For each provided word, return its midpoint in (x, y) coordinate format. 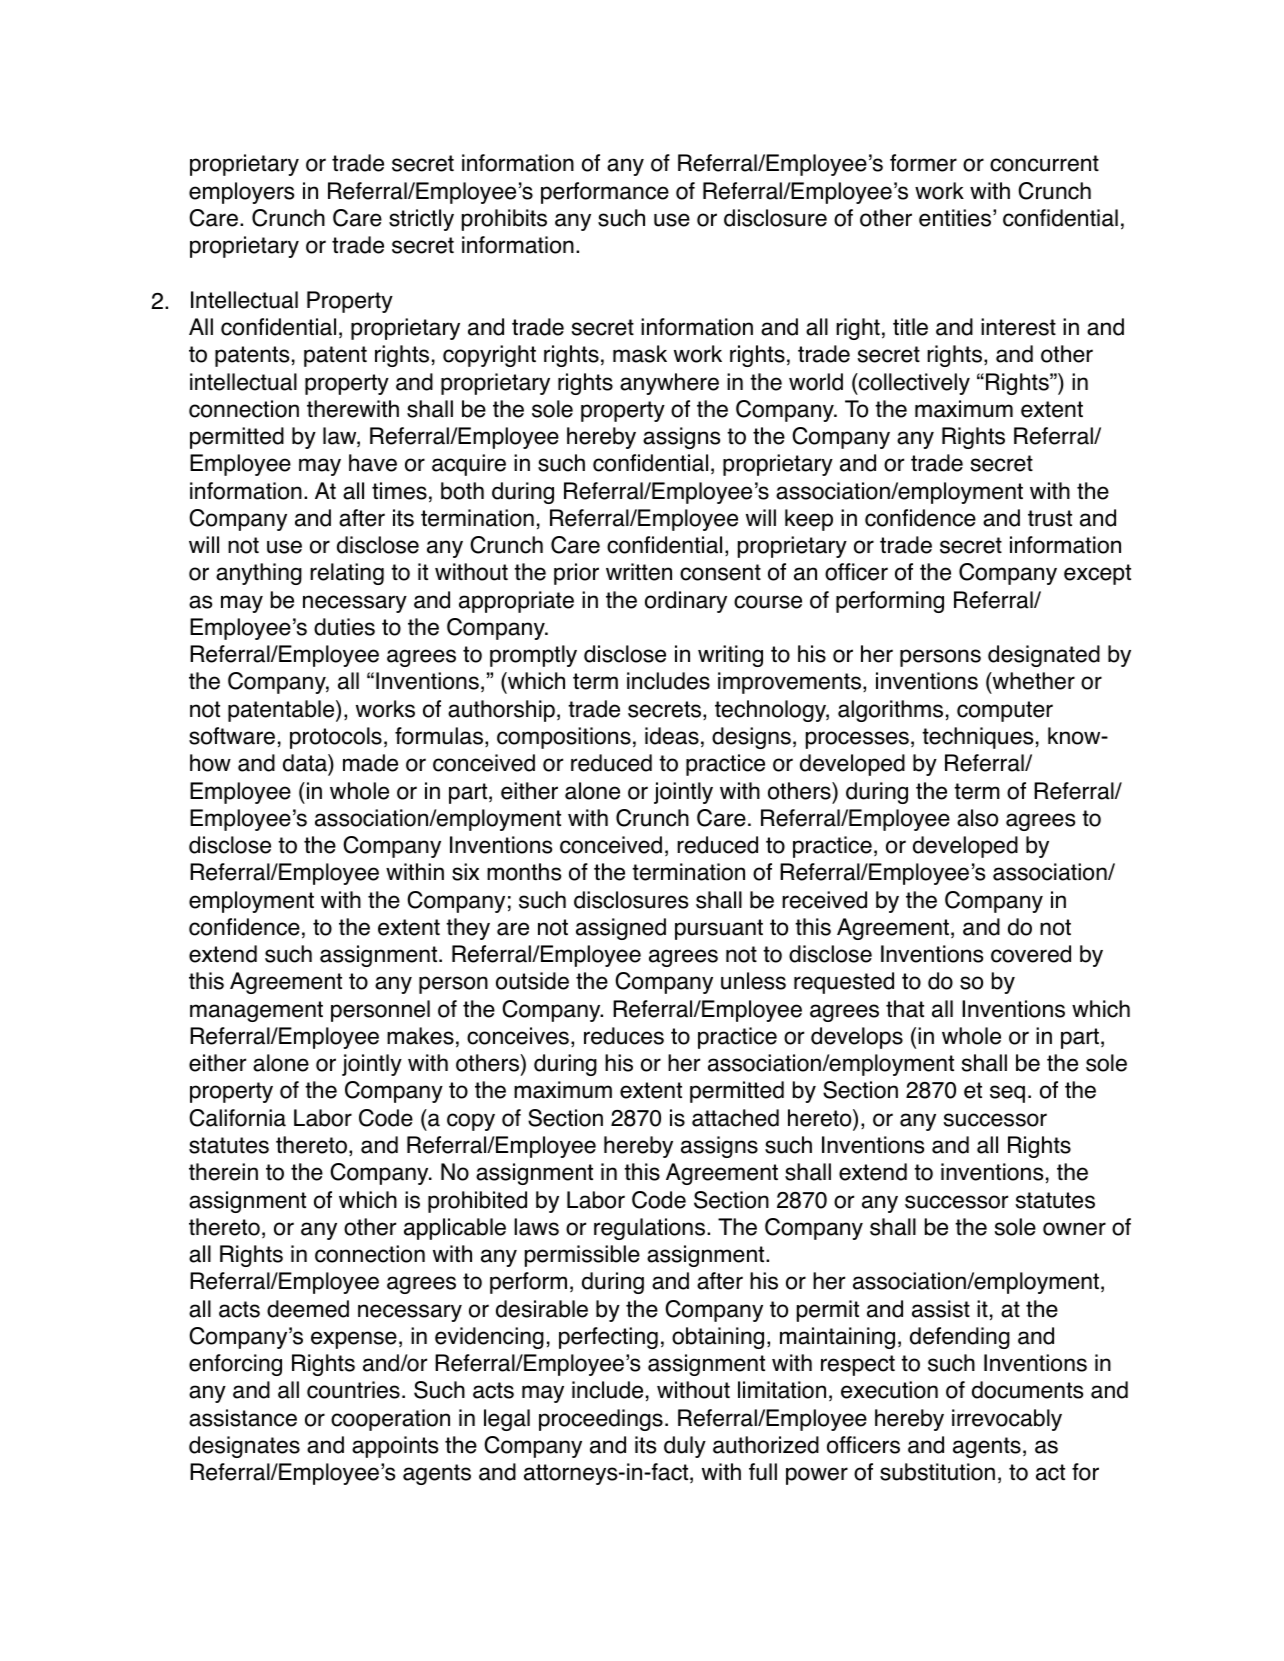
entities (955, 218)
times (399, 491)
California (237, 1118)
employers (241, 193)
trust (1050, 518)
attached (735, 1118)
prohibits (504, 220)
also (977, 818)
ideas (672, 736)
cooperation (390, 1420)
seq (1007, 1094)
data (306, 764)
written (639, 572)
